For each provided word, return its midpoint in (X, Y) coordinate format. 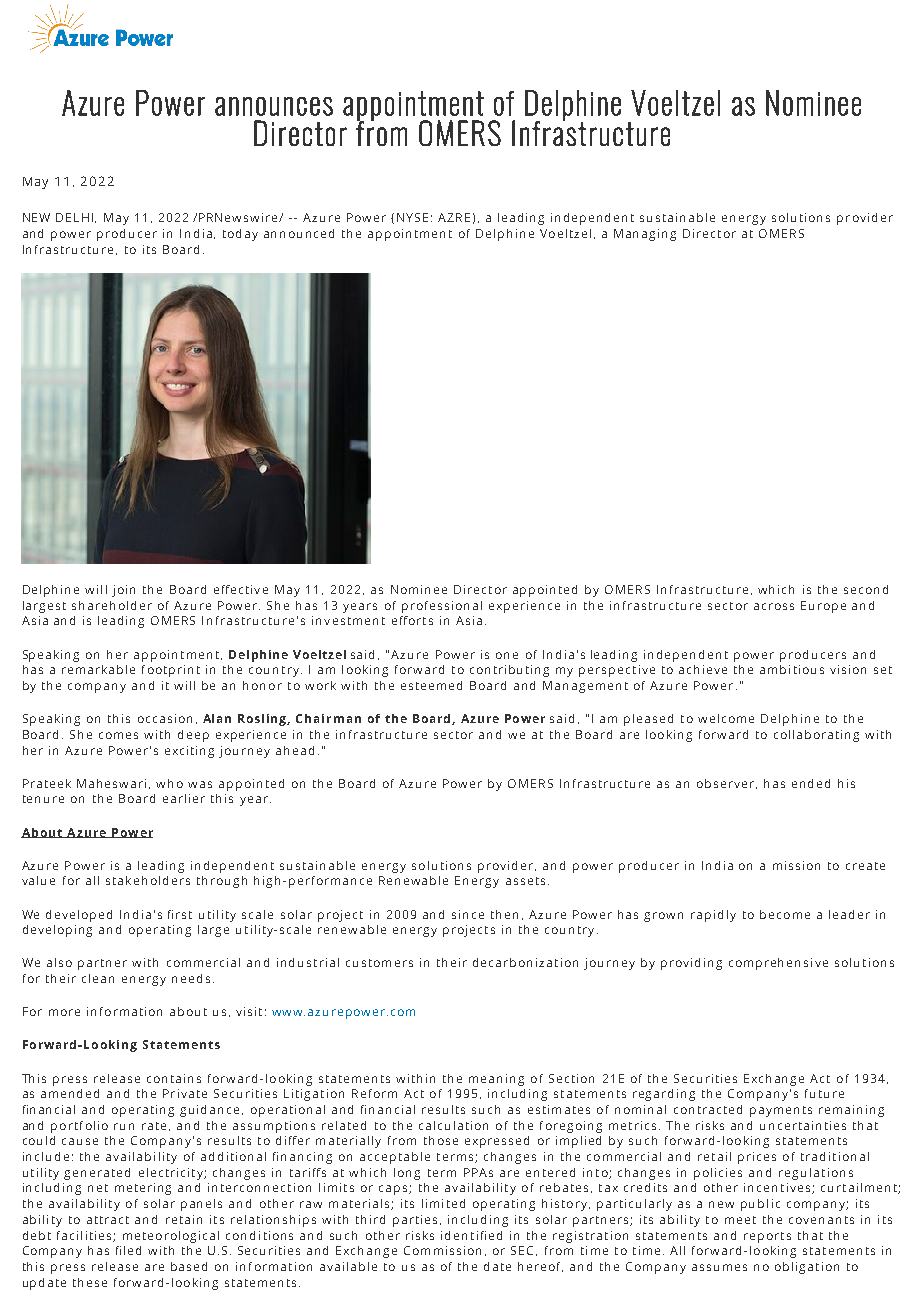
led (132, 1250)
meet (740, 1220)
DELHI (74, 217)
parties (415, 1221)
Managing (645, 235)
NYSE (412, 217)
